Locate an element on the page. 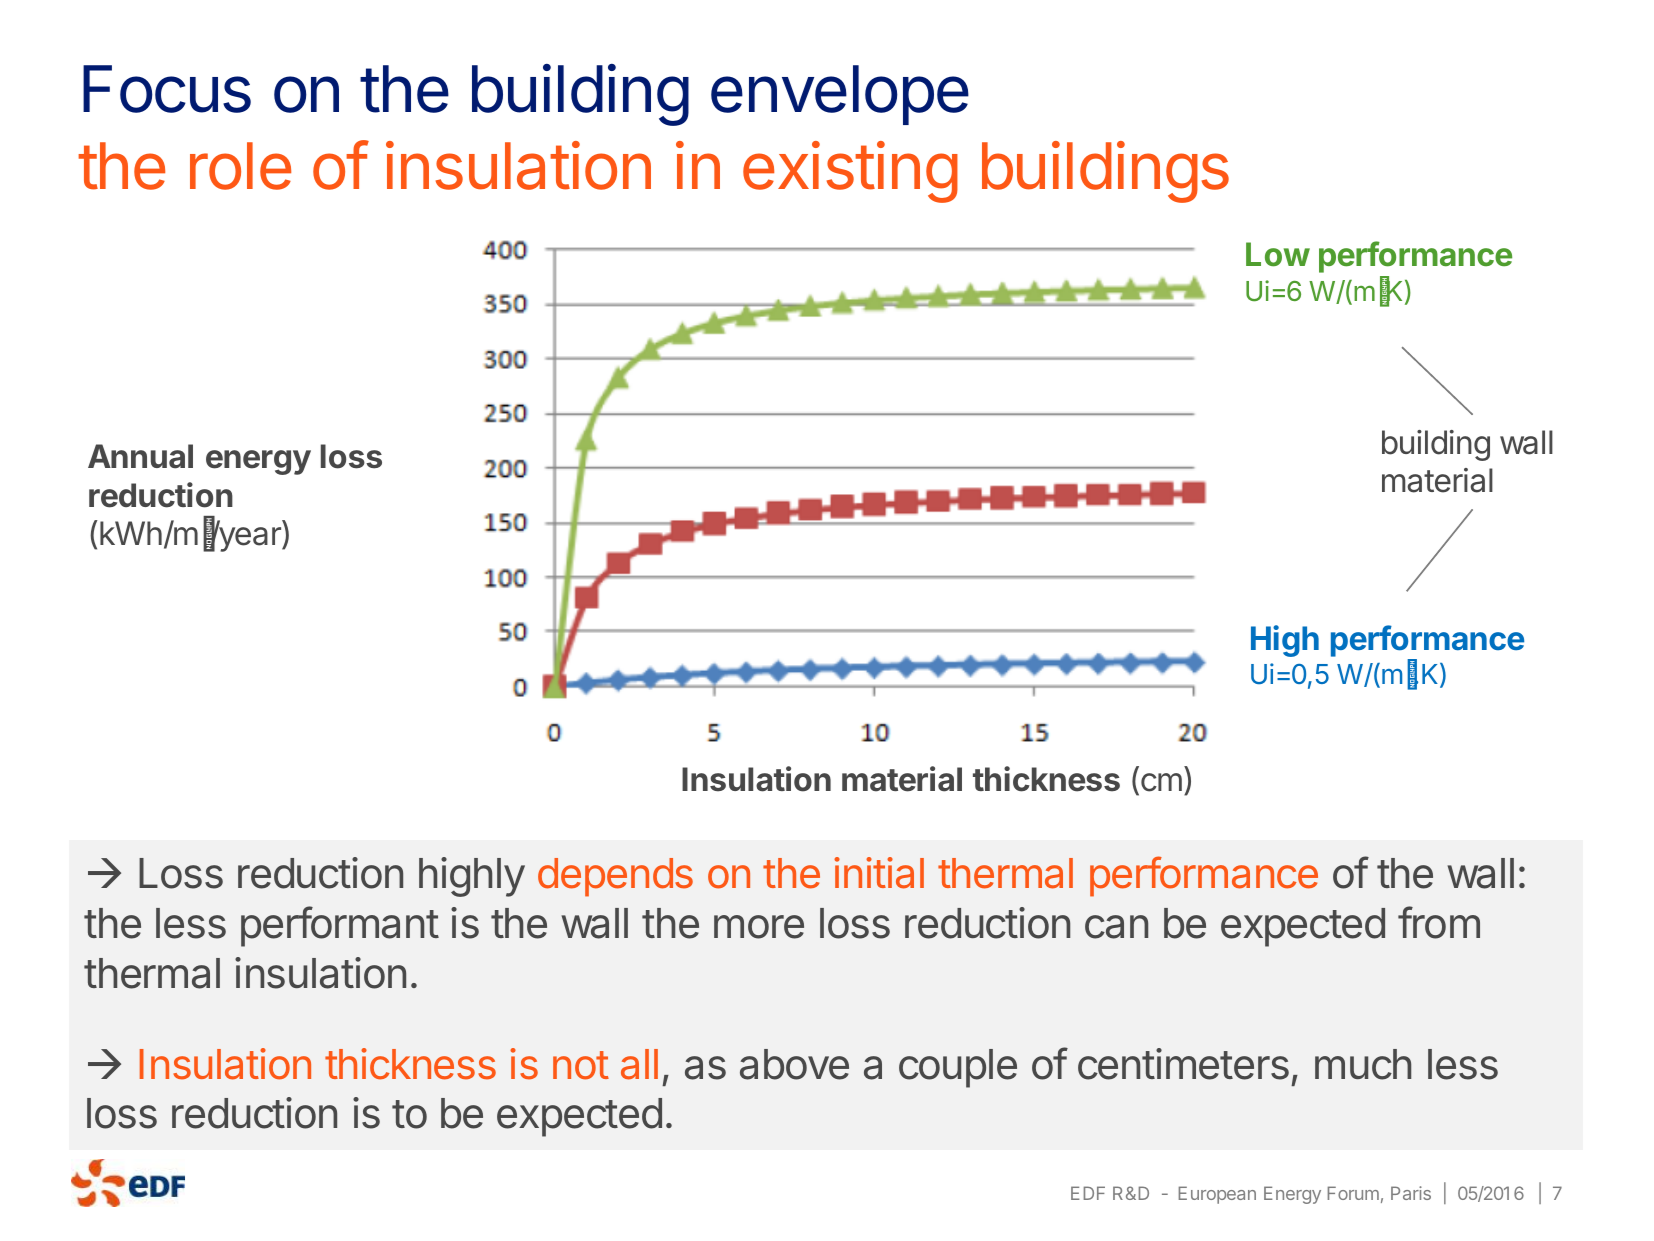  Focus is located at coordinates (167, 89).
